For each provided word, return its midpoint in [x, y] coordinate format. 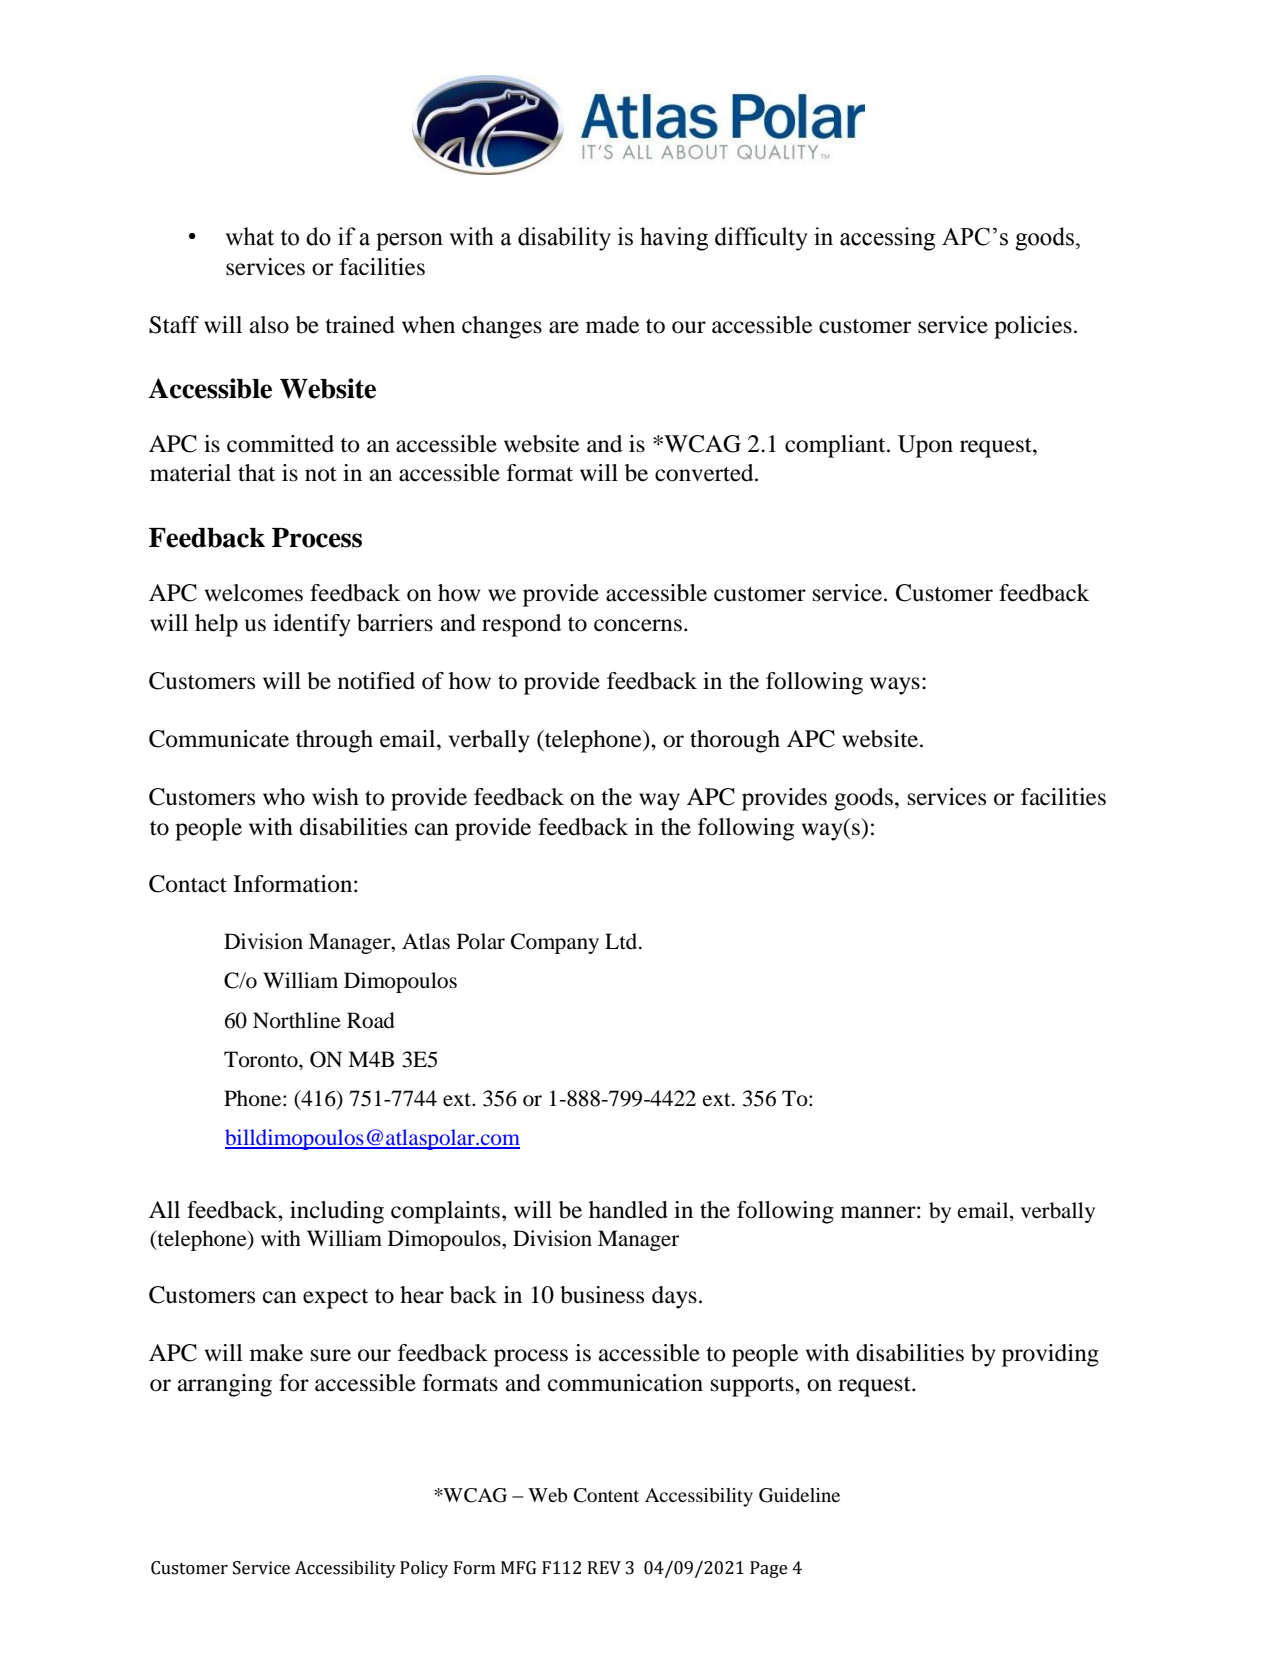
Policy [424, 1569]
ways [895, 686]
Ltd [622, 941]
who [284, 797]
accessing [887, 239]
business [602, 1295]
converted [705, 473]
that [256, 473]
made [613, 325]
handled [628, 1210]
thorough [735, 741]
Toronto [262, 1059]
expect [335, 1299]
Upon [925, 446]
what [249, 236]
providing [1050, 1355]
